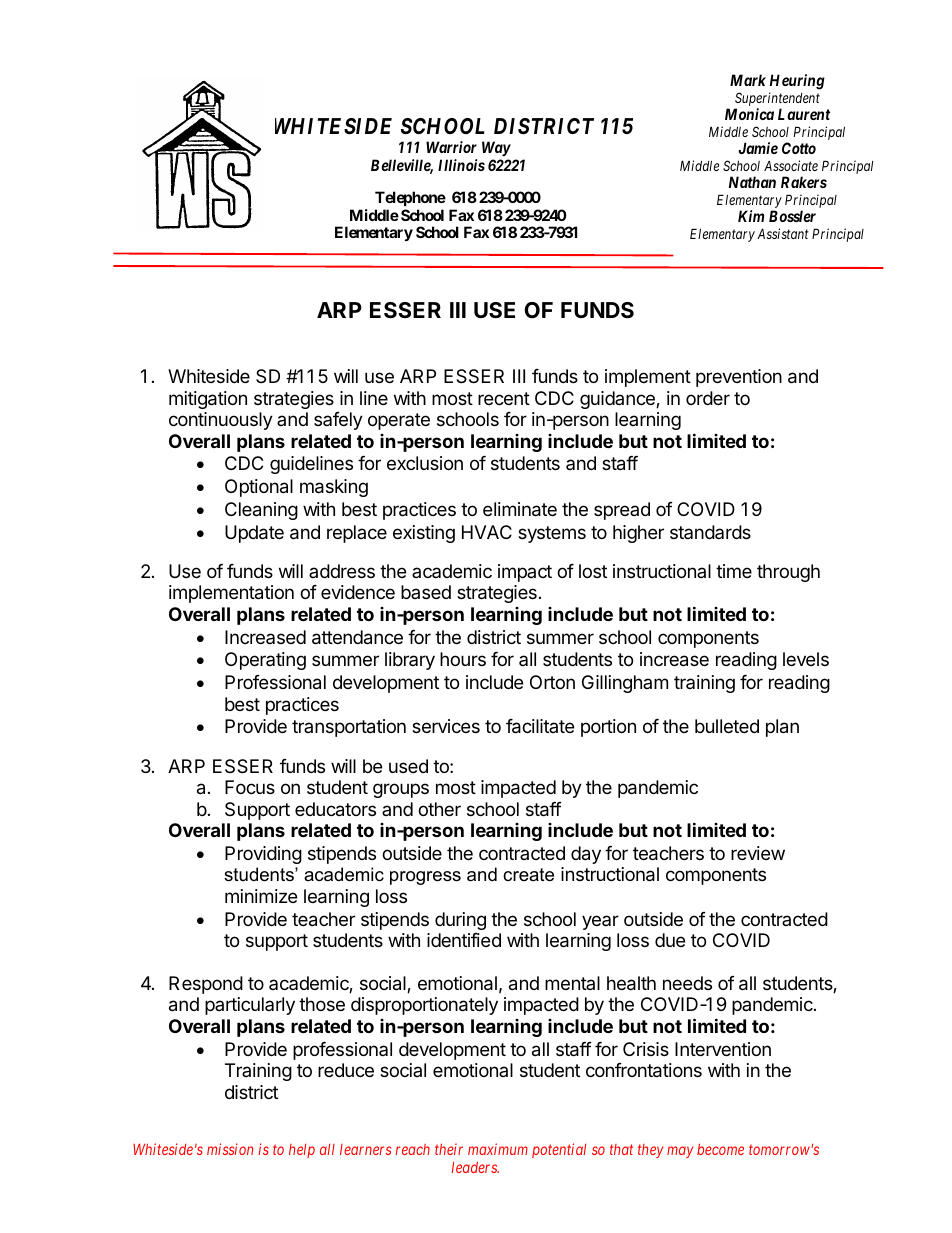  Describe the element at coordinates (208, 400) in the screenshot. I see `mitigation` at that location.
